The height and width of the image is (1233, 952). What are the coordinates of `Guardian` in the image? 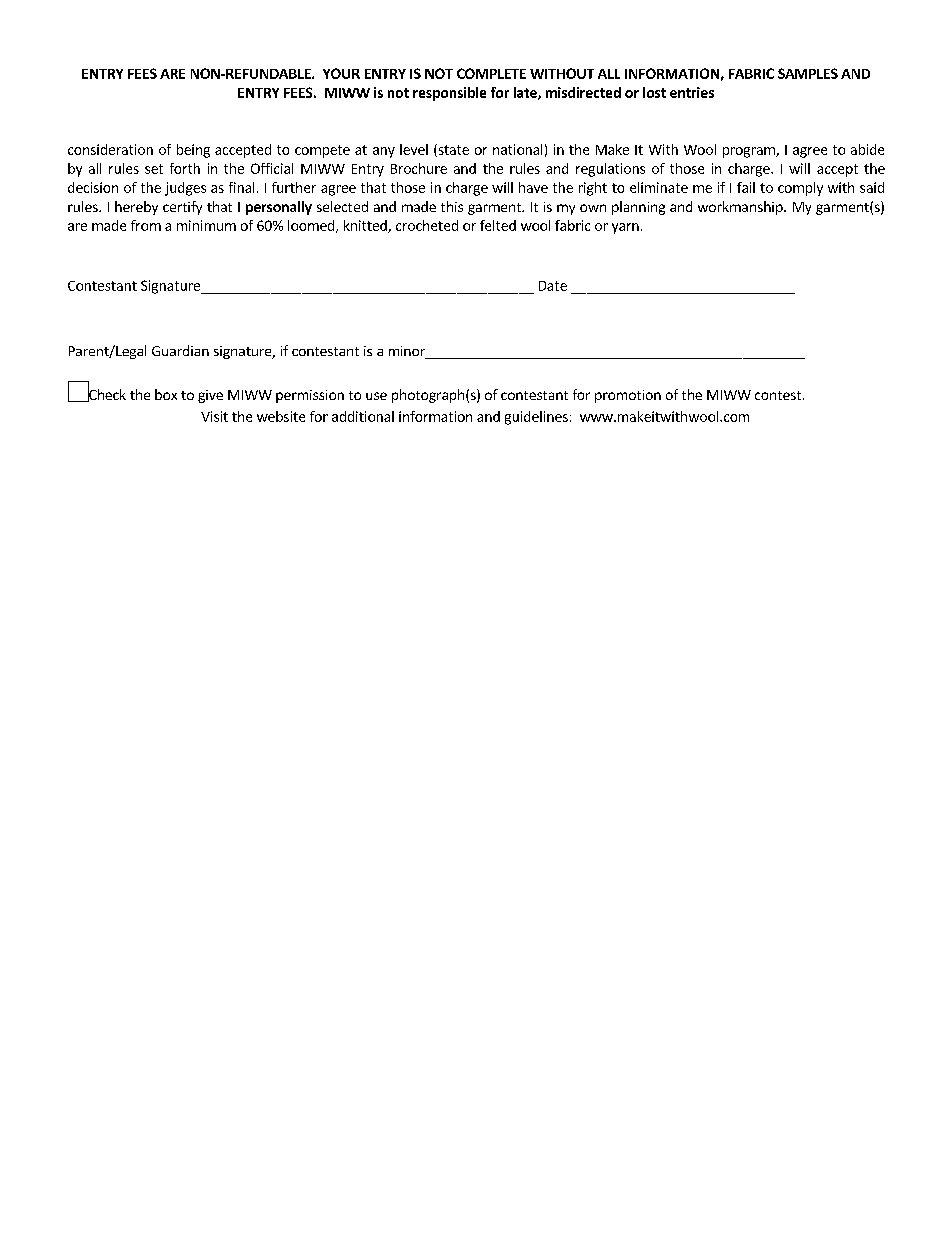 It's located at (180, 350).
